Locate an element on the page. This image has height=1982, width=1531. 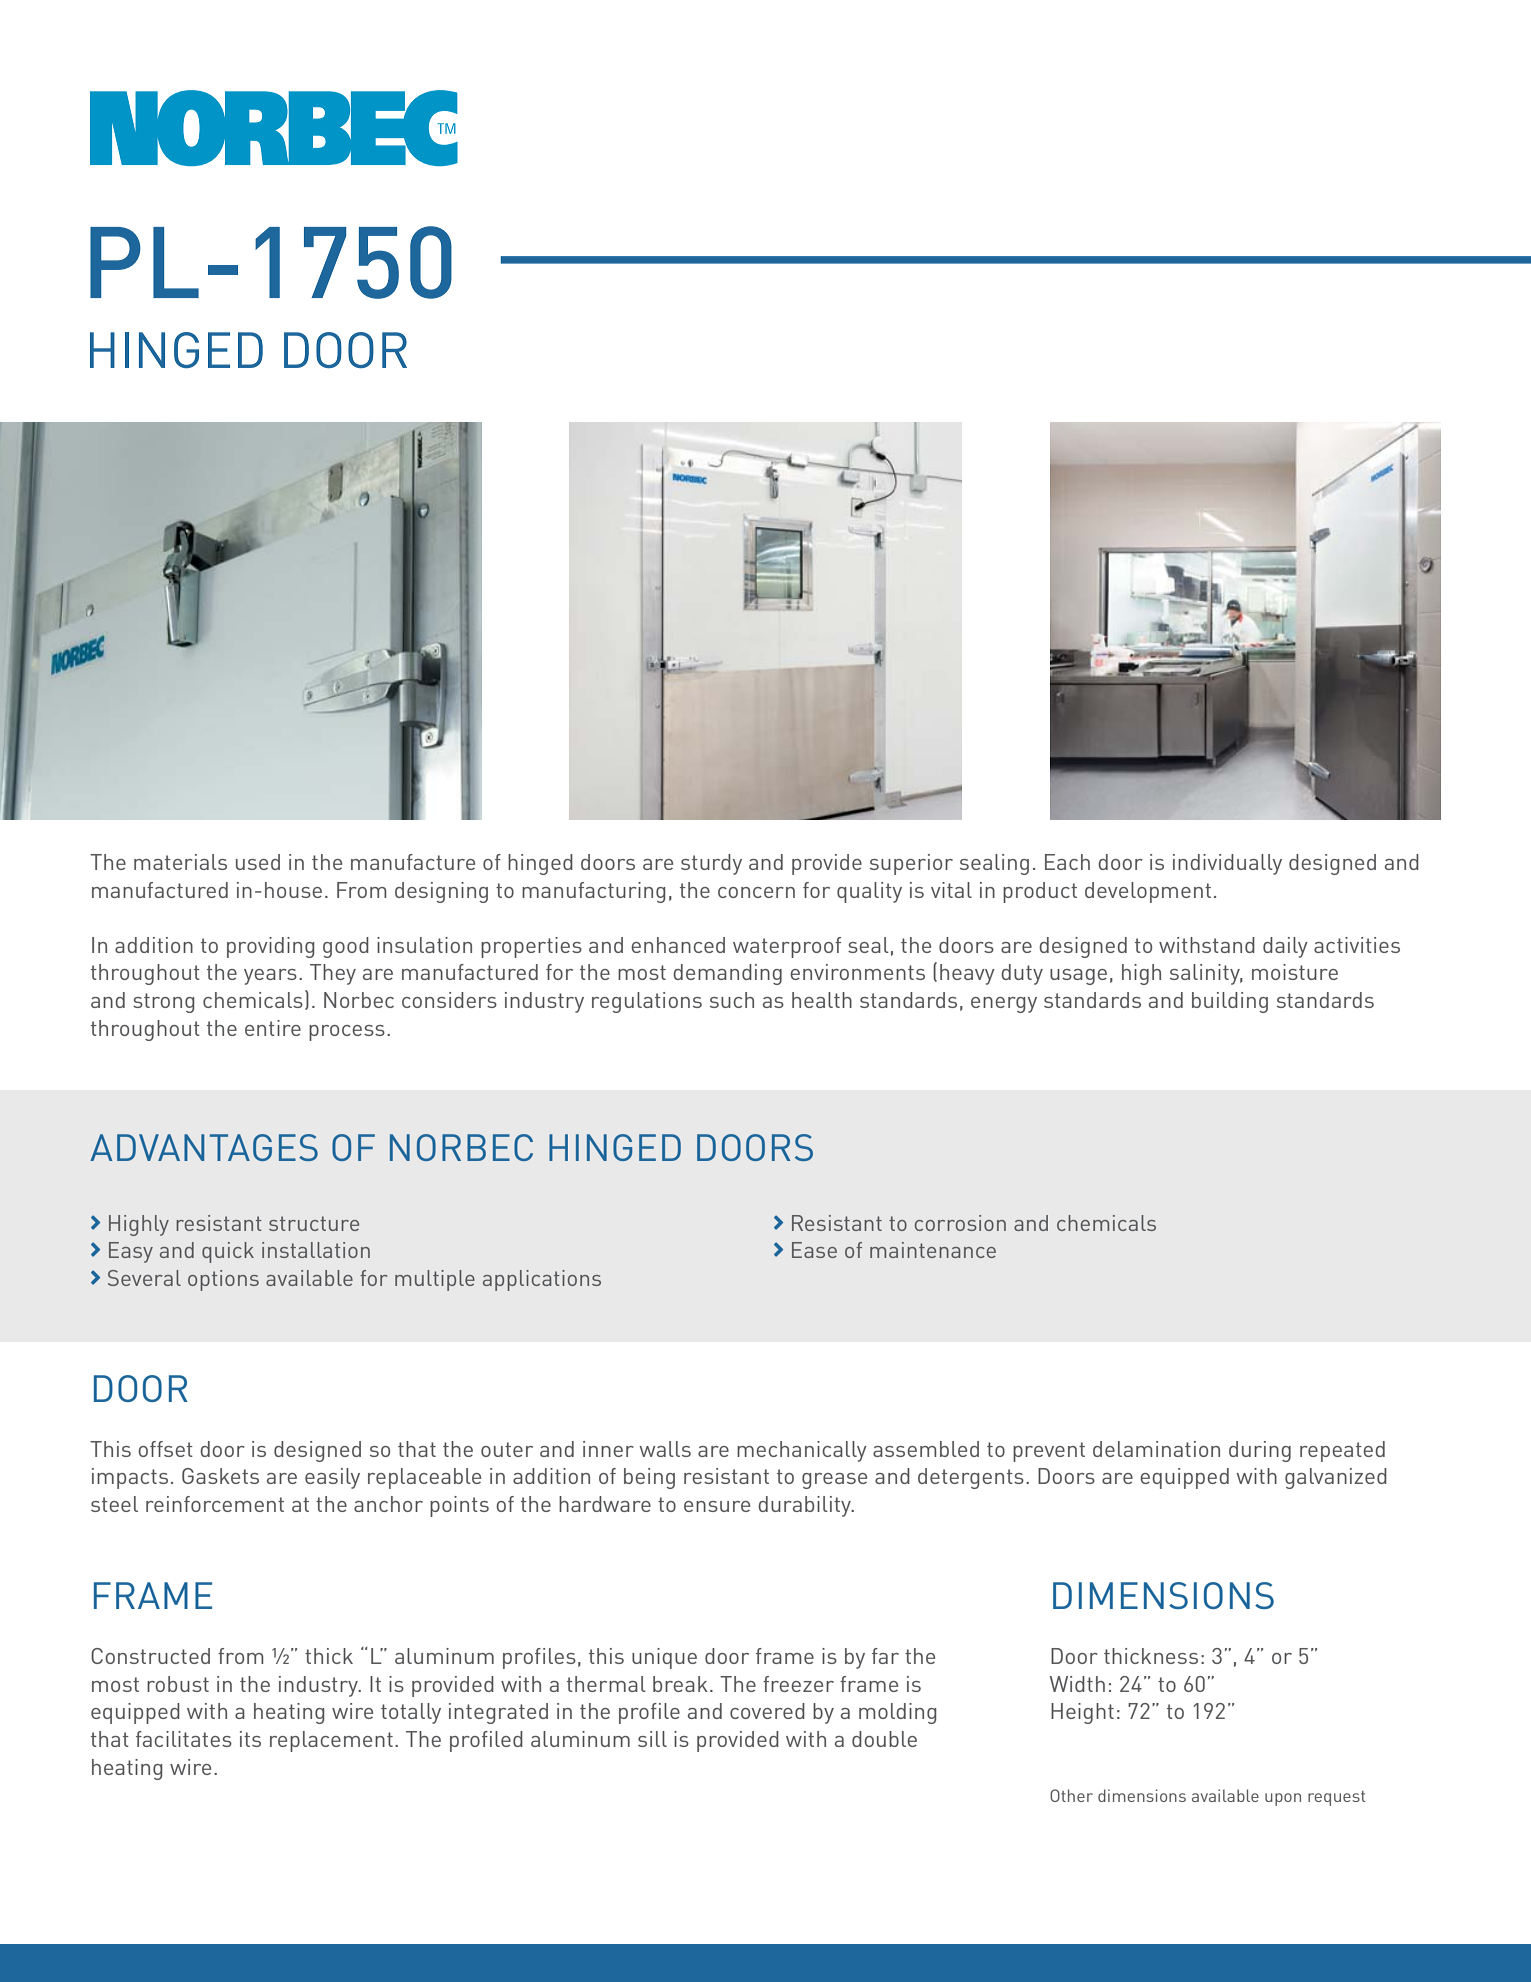
options is located at coordinates (223, 1280).
